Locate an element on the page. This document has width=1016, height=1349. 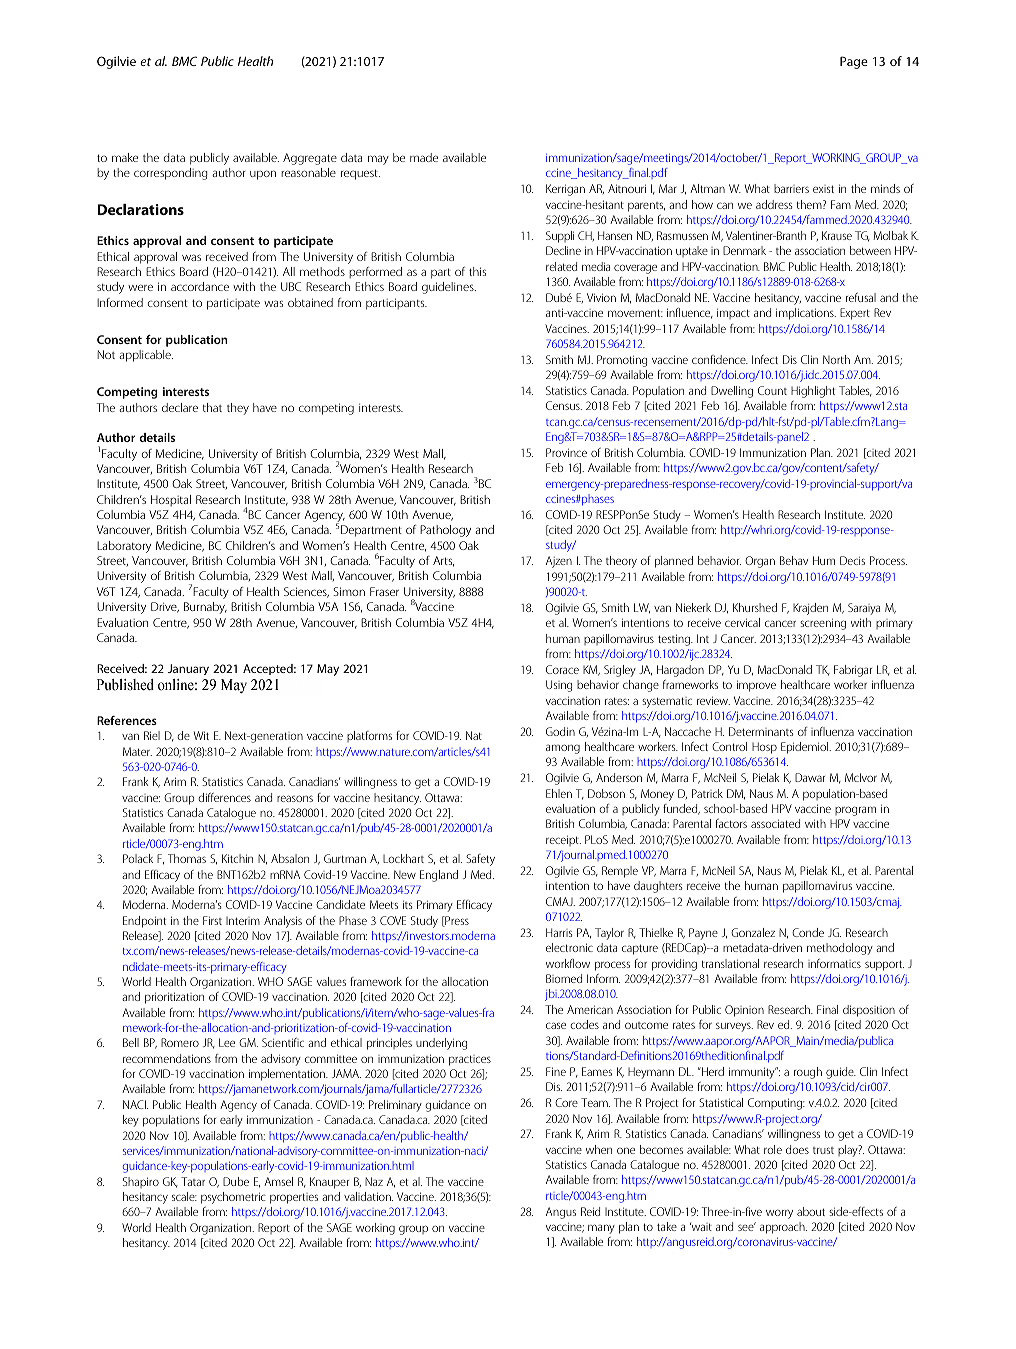
corresponding is located at coordinates (171, 174).
